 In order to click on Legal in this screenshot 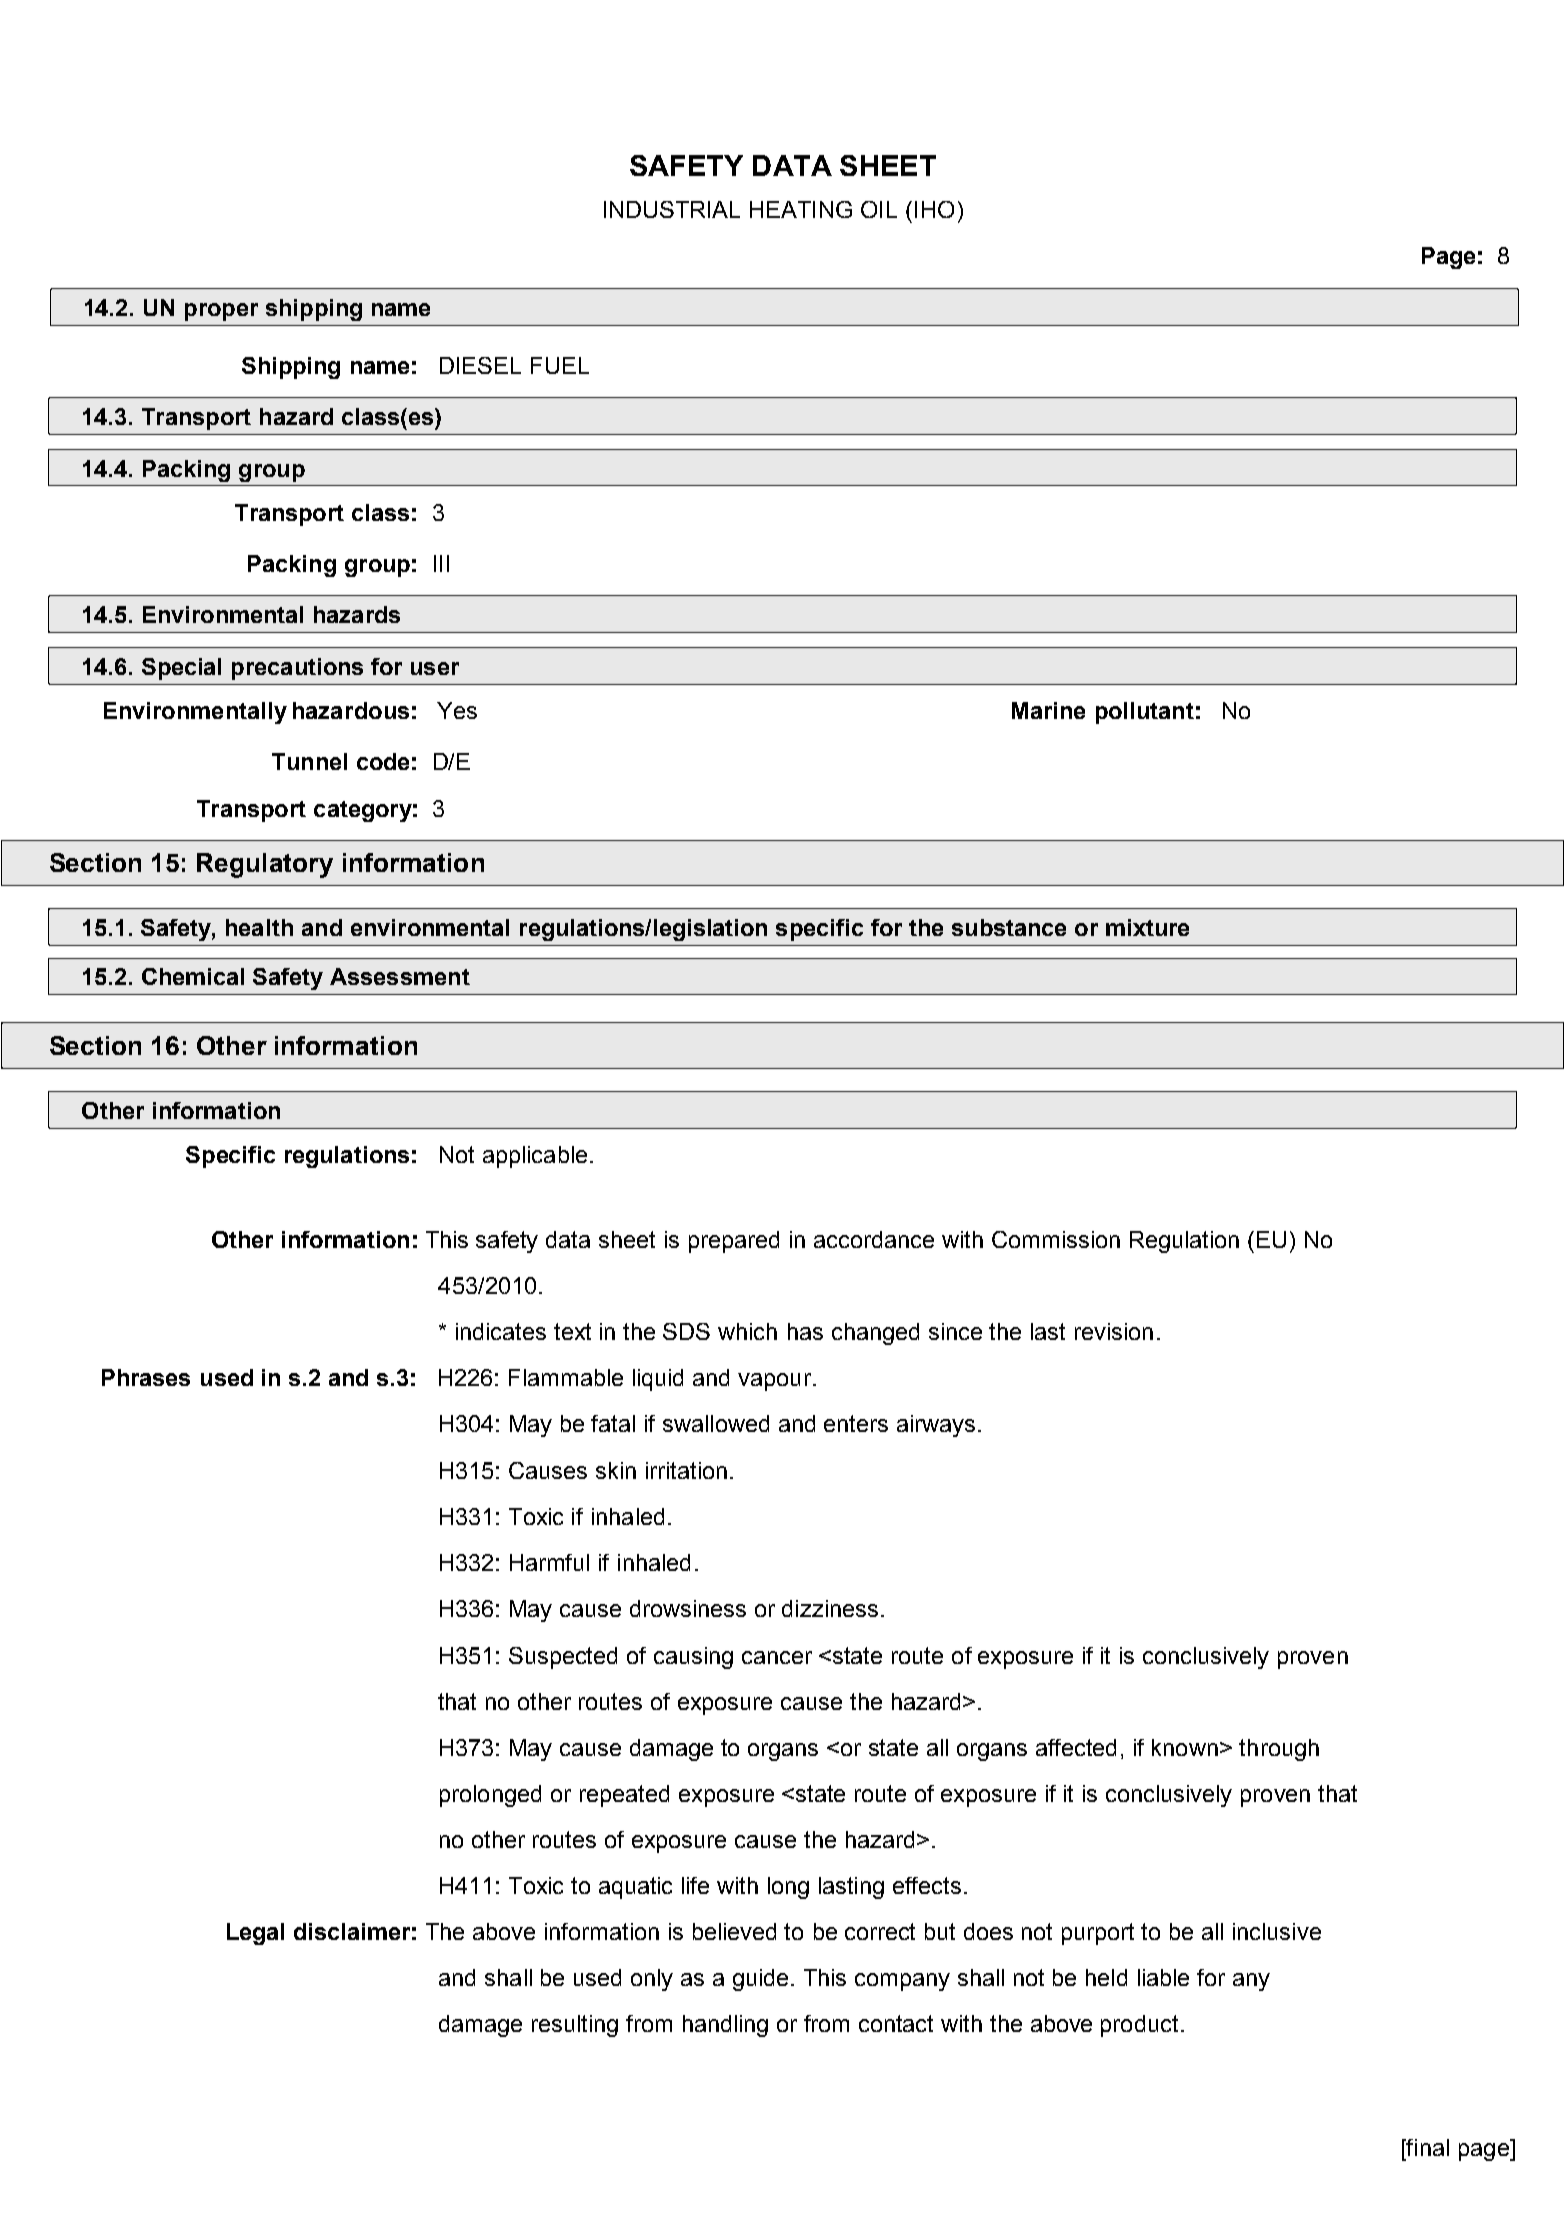, I will do `click(255, 1934)`.
